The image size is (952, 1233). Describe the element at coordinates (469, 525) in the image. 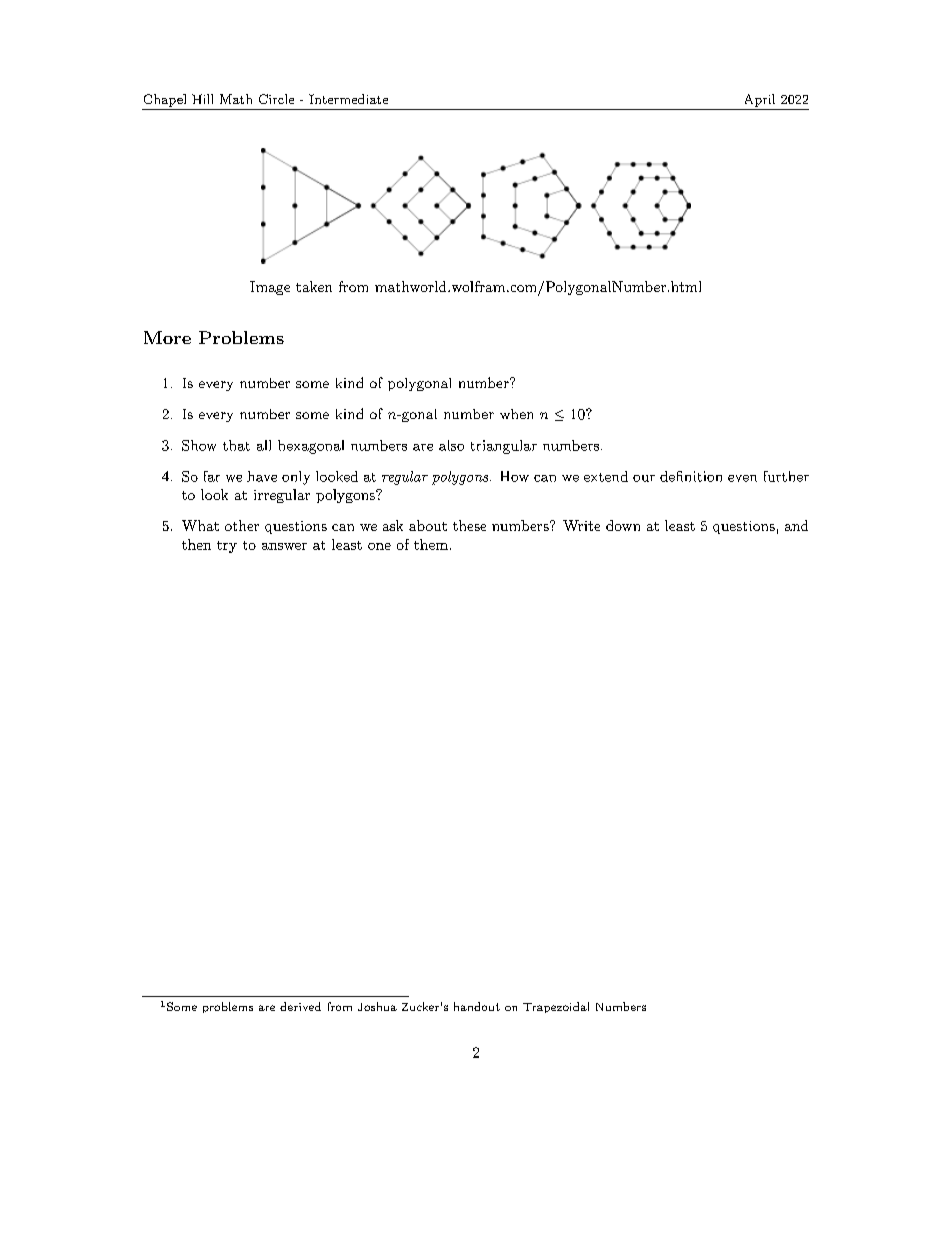

I see `these` at that location.
